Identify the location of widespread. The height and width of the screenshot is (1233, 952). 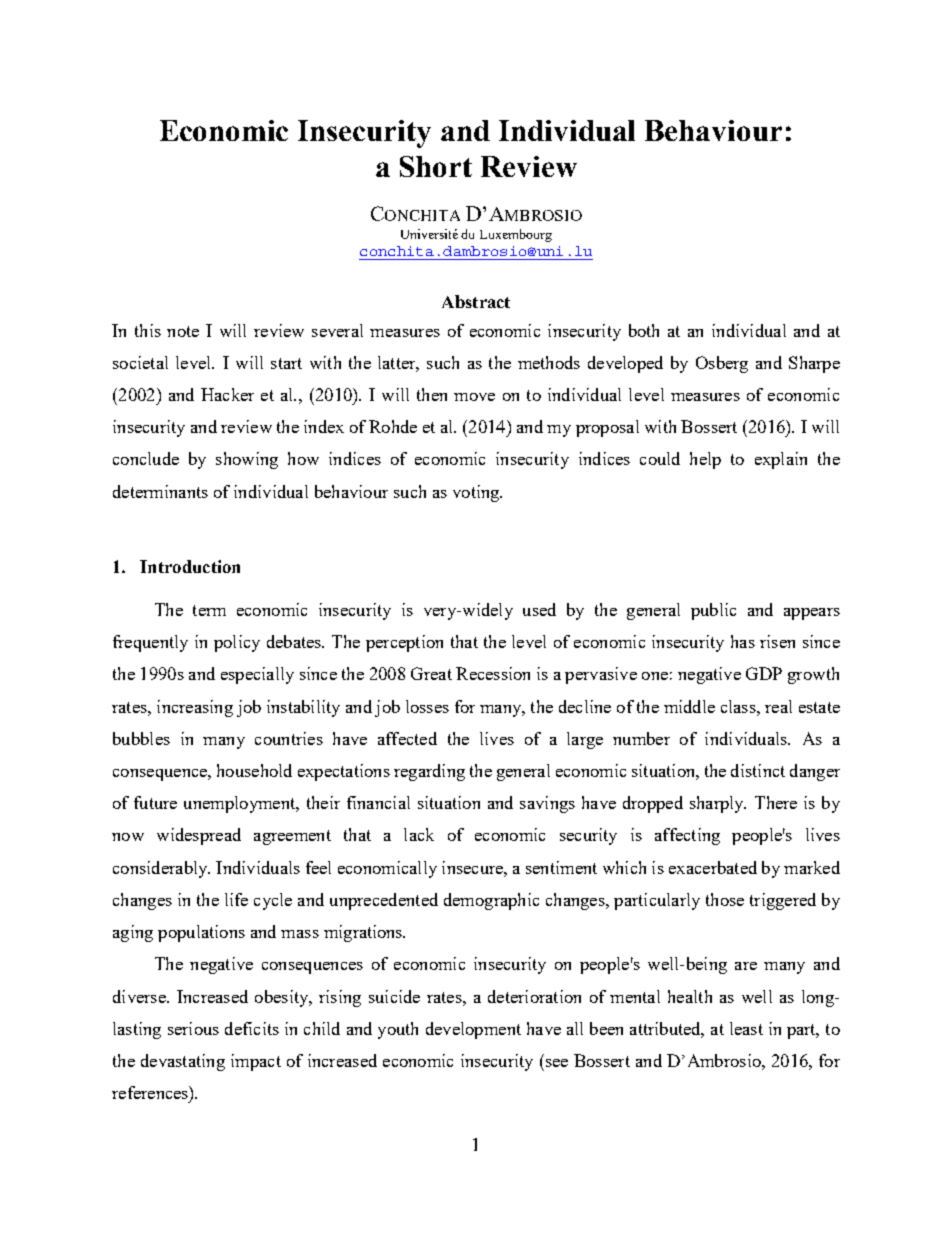
(199, 836).
